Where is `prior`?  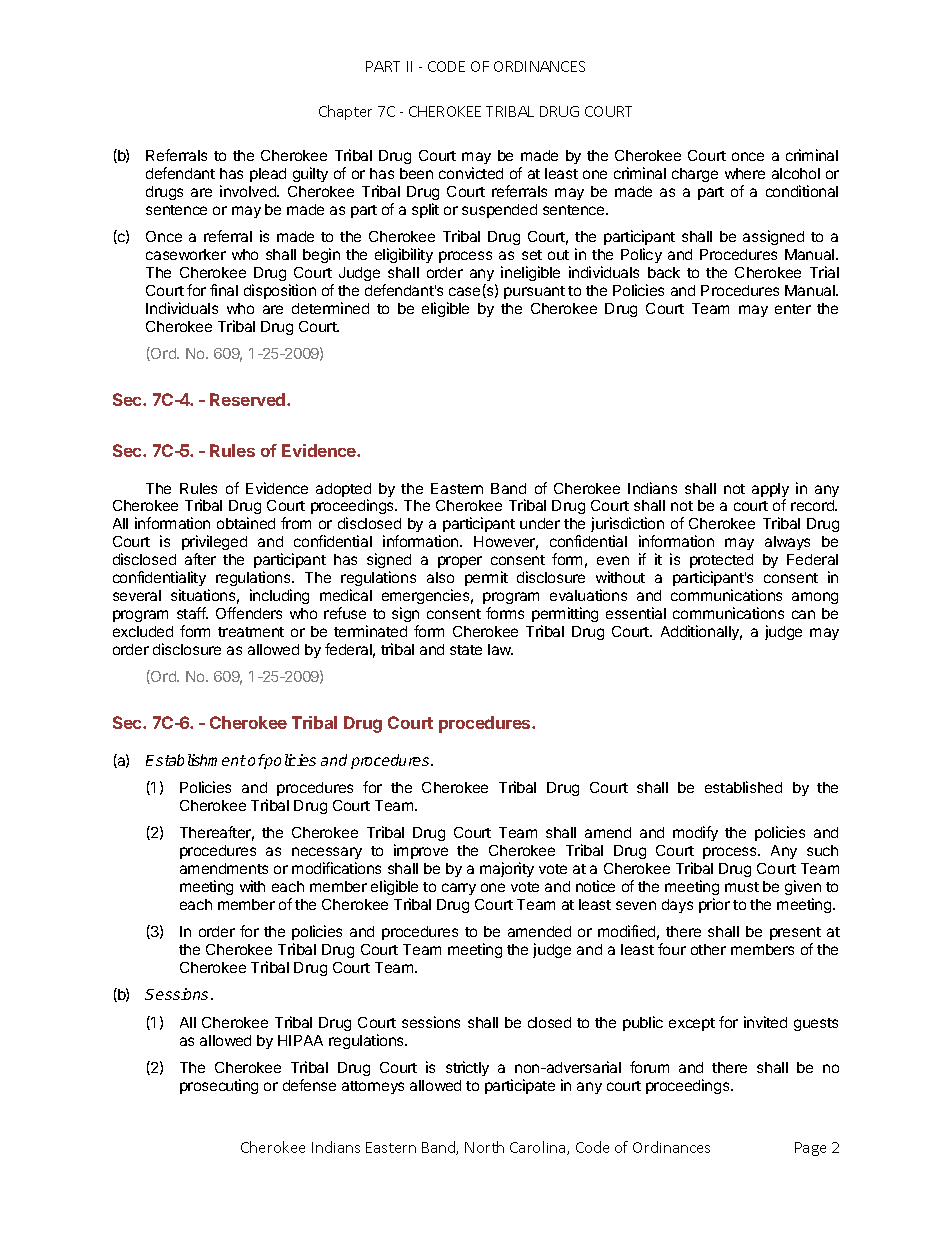 prior is located at coordinates (714, 905).
